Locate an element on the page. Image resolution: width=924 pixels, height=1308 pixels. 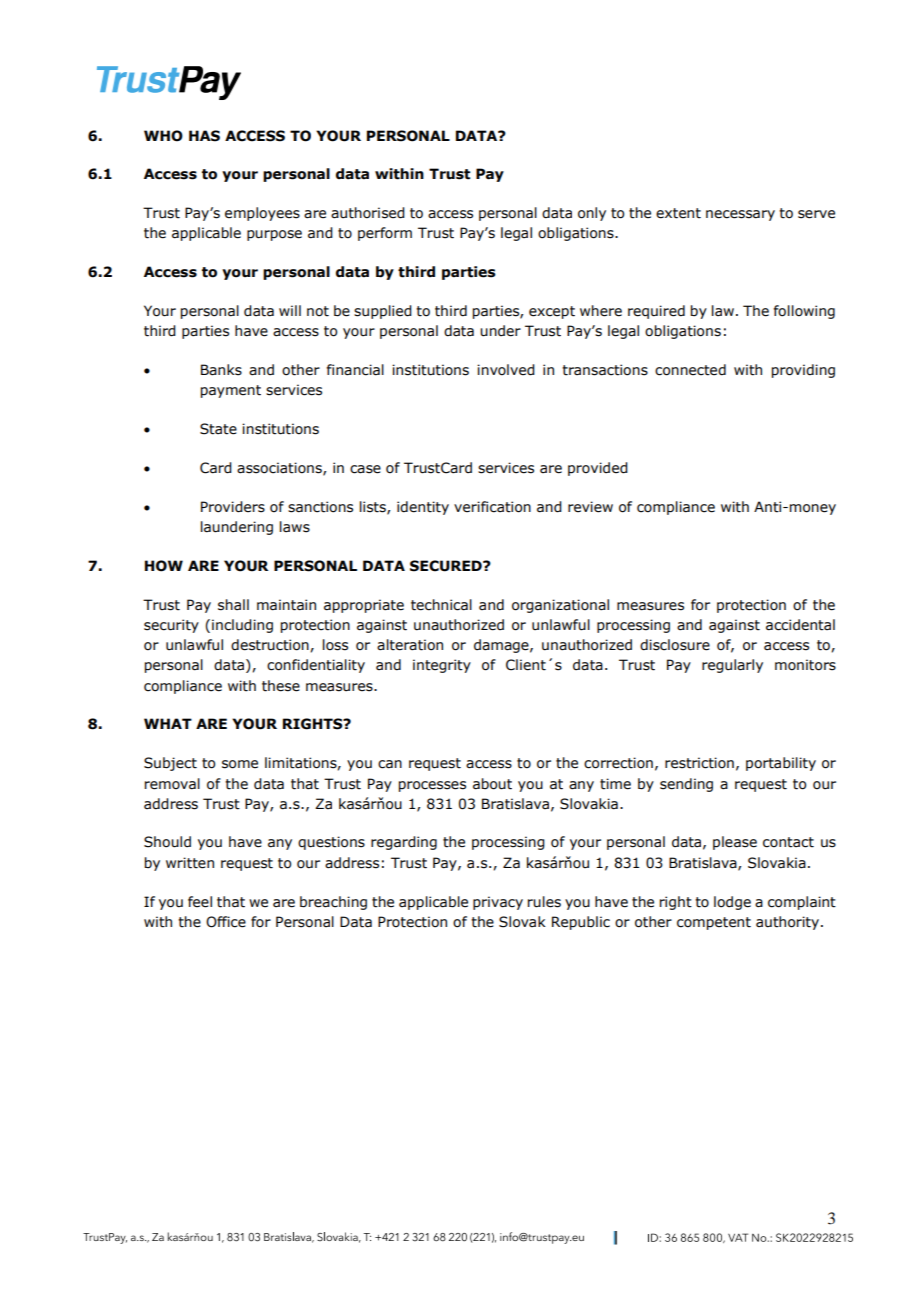
shall is located at coordinates (233, 605).
